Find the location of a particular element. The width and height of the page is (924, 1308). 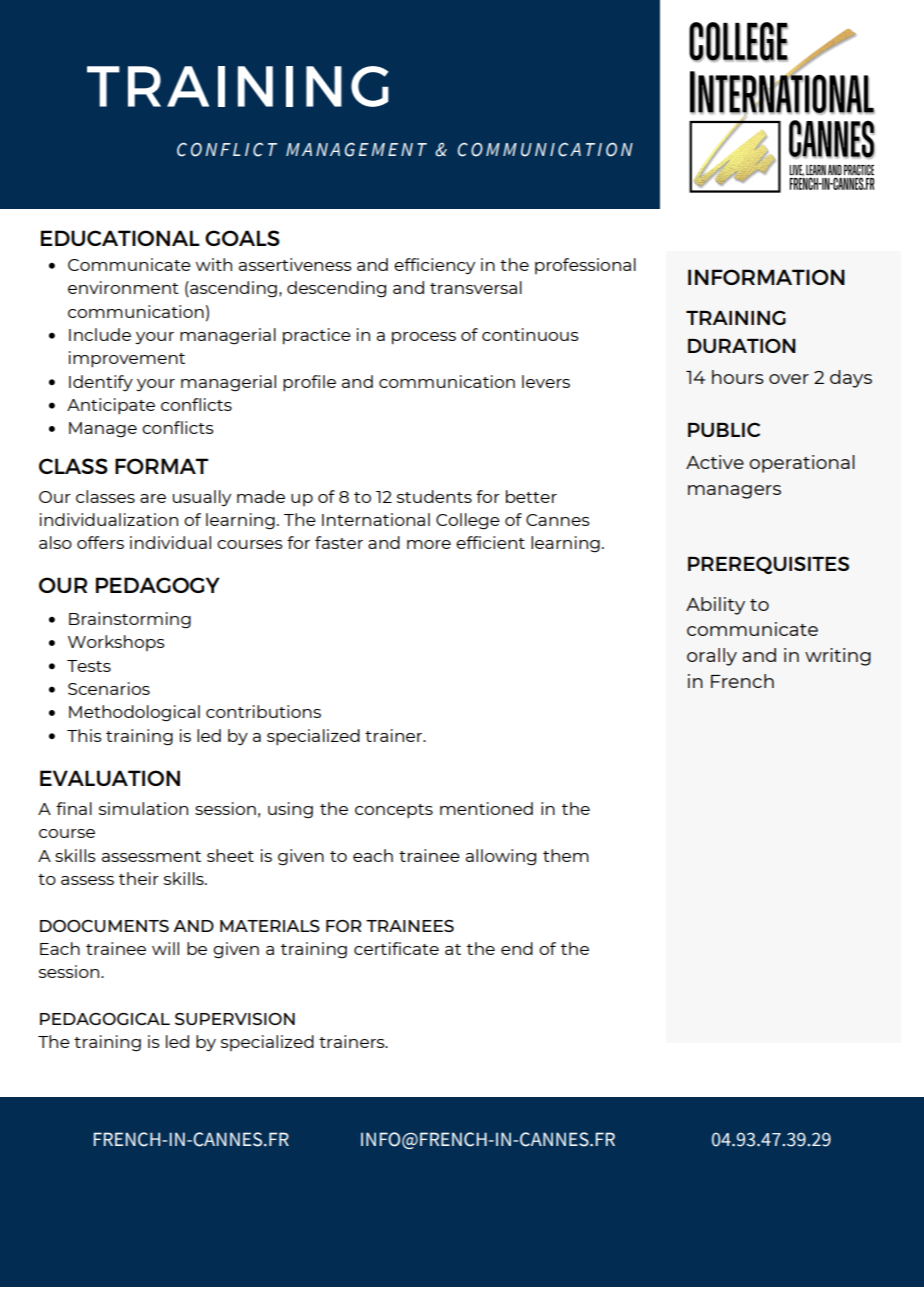

PEDAGOGICAL is located at coordinates (105, 1019).
